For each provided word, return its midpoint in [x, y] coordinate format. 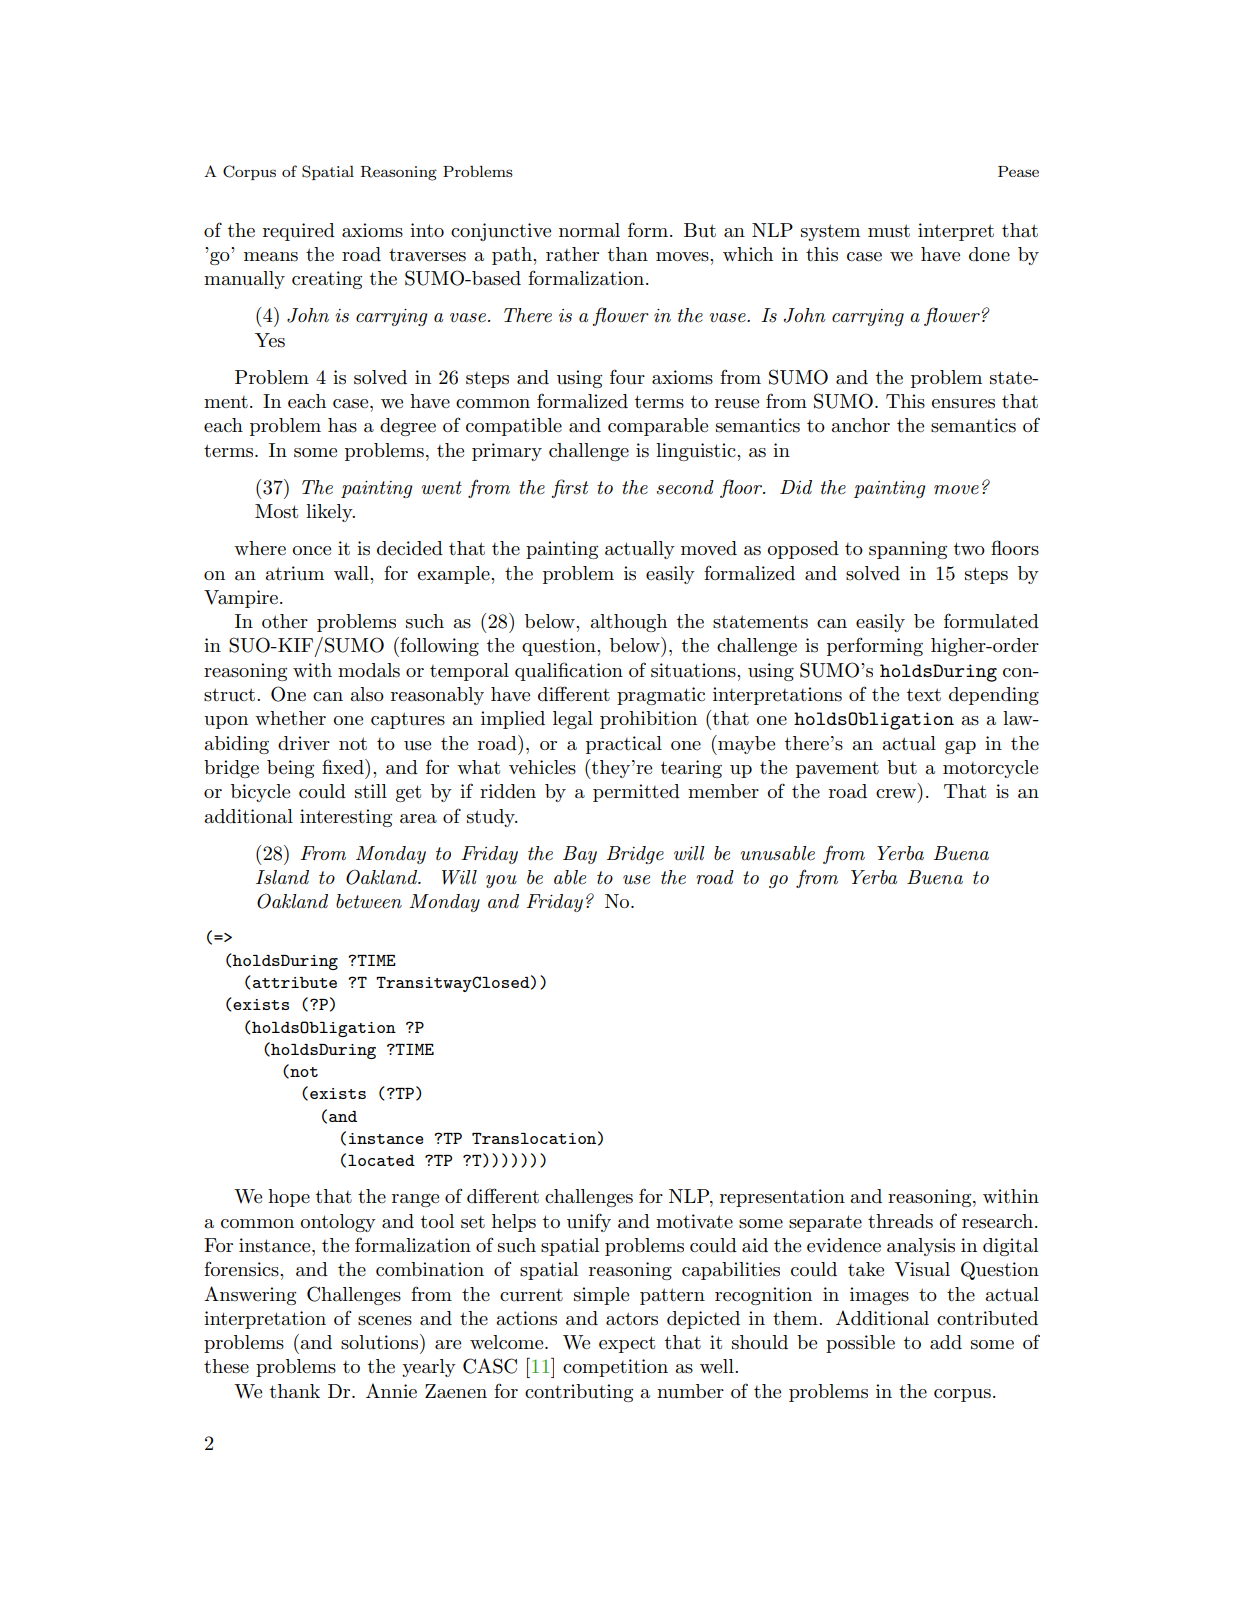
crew [896, 793]
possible [860, 1344]
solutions [381, 1342]
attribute [295, 982]
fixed [344, 766]
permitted [636, 793]
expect [627, 1344]
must [889, 231]
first [569, 488]
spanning [908, 550]
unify [589, 1222]
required [299, 232]
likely [330, 513]
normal [589, 230]
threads [900, 1221]
